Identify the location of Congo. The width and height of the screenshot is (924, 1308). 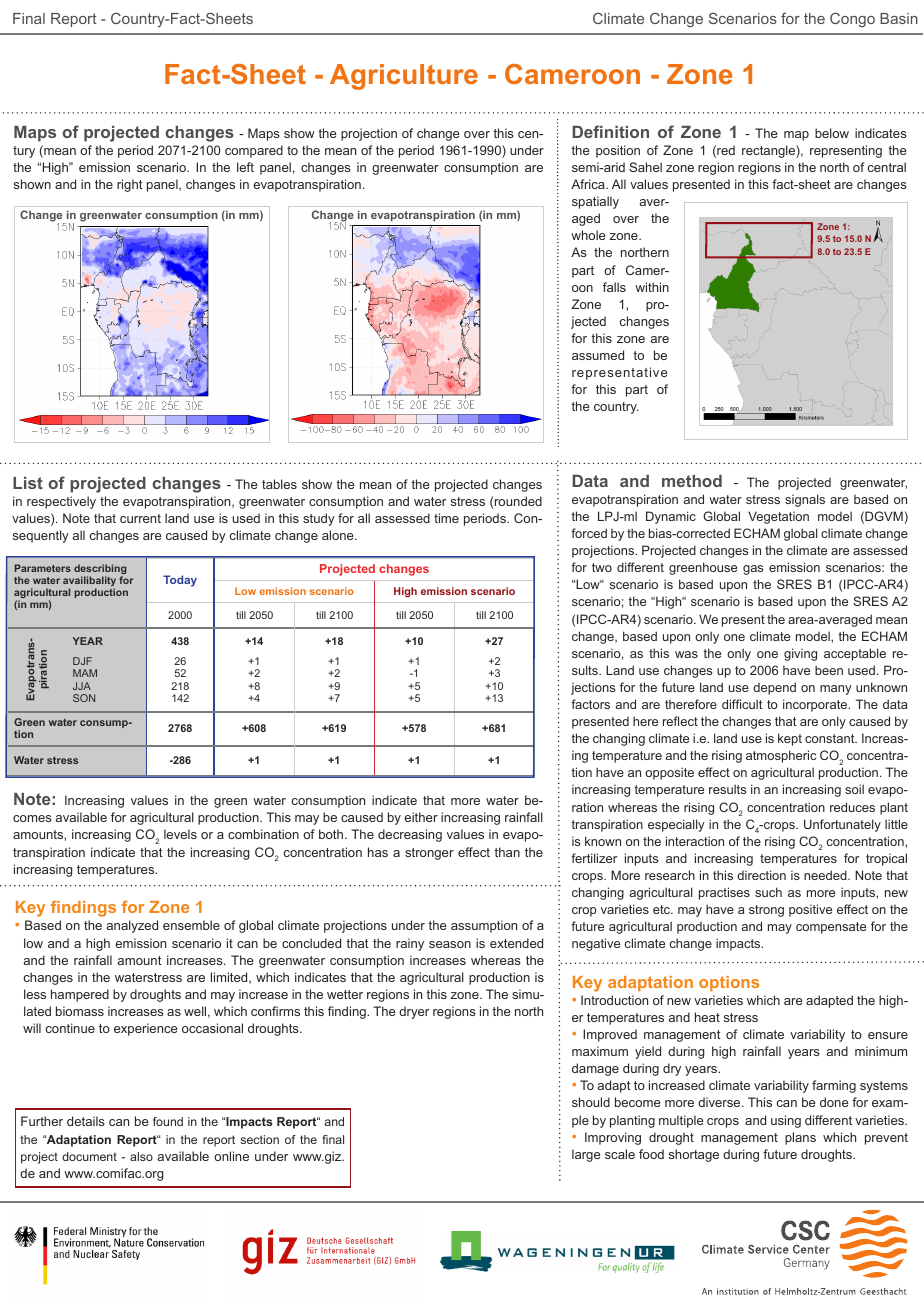
(852, 19).
